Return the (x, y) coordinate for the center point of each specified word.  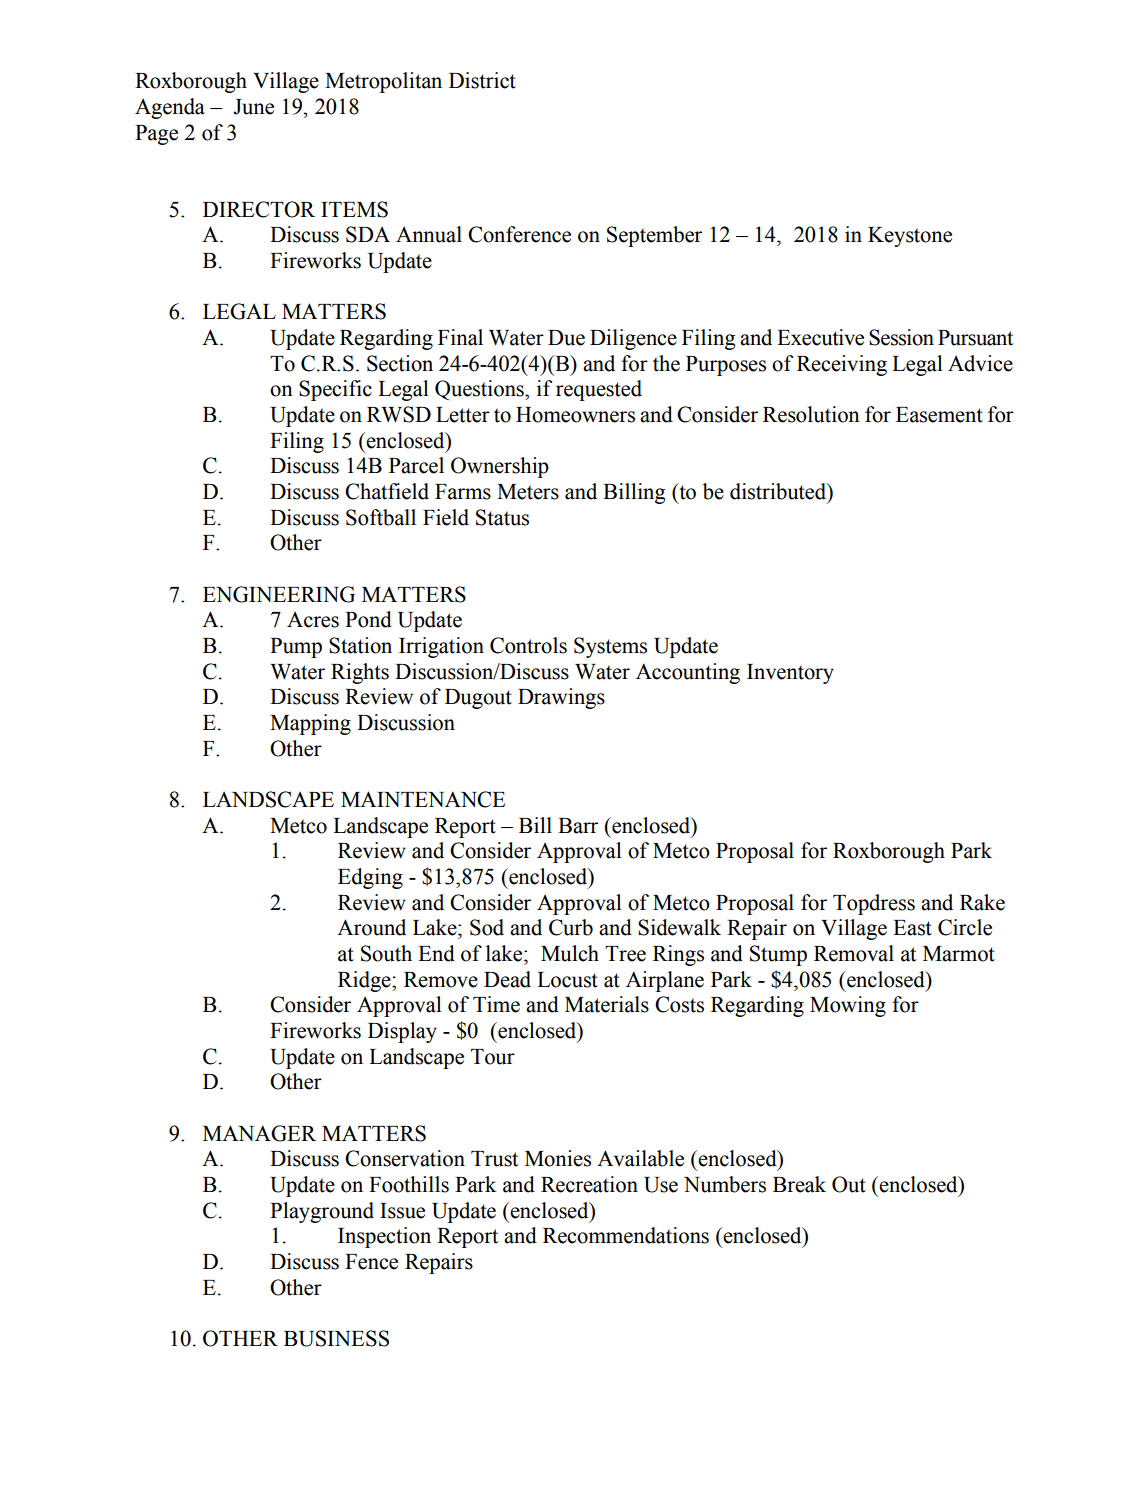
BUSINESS (336, 1338)
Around (371, 927)
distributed (779, 492)
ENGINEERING (279, 594)
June (253, 107)
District (482, 80)
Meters (528, 492)
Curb (571, 927)
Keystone (910, 237)
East (912, 928)
